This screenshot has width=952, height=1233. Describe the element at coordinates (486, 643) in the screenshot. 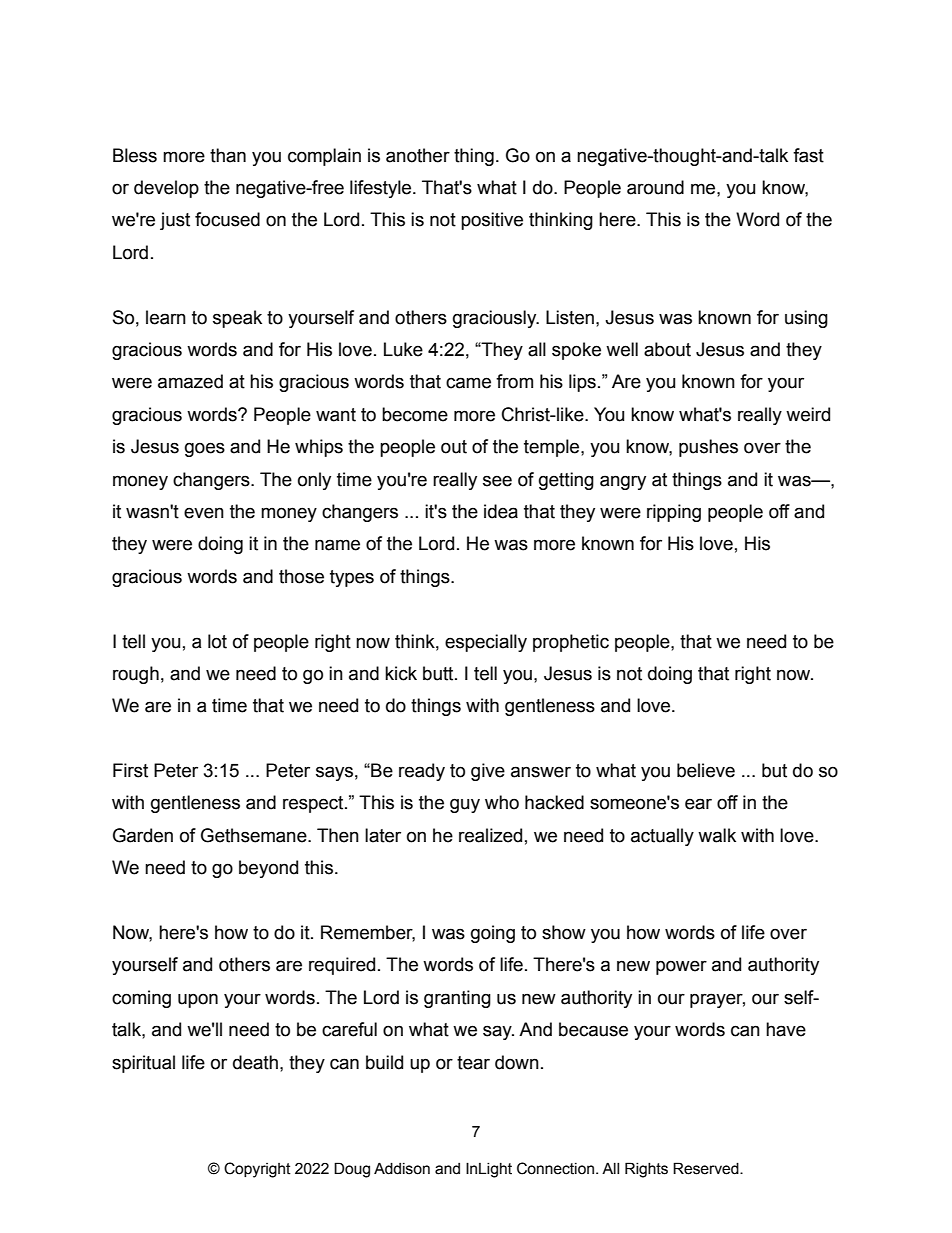

I see `especially` at that location.
